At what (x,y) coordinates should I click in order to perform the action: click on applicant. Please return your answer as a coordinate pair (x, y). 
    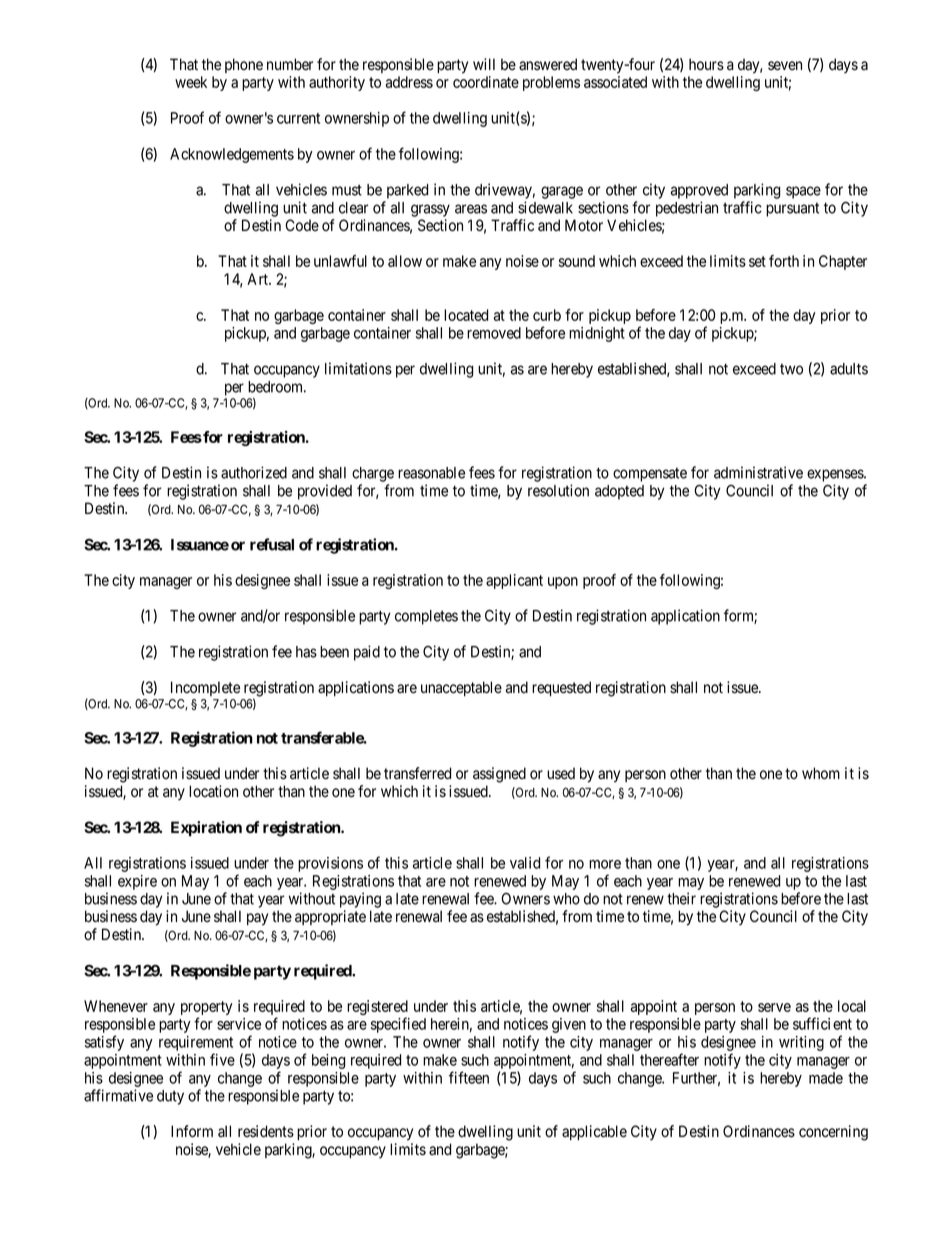
    Looking at the image, I should click on (514, 581).
